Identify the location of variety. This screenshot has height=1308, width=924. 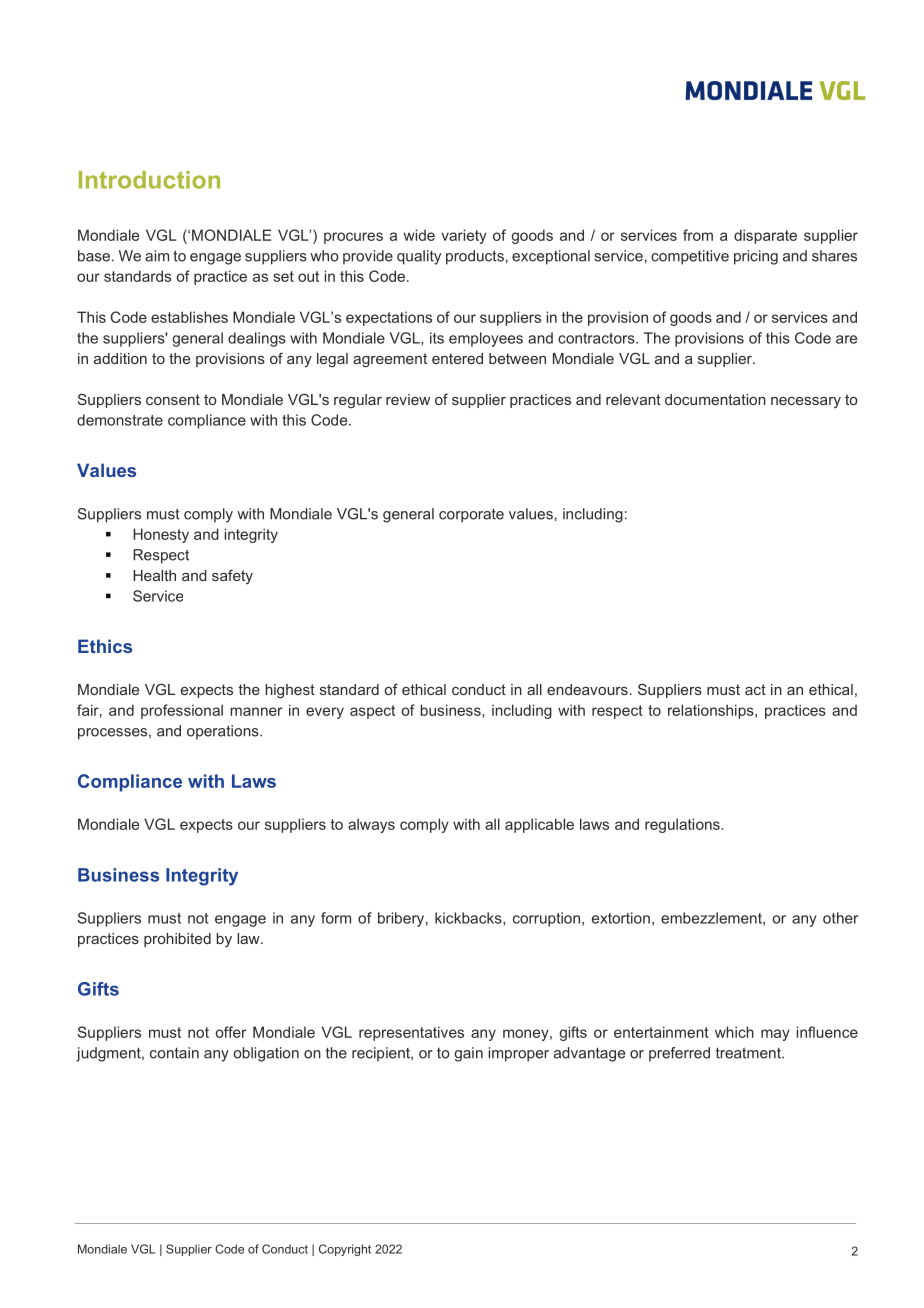
(464, 236).
